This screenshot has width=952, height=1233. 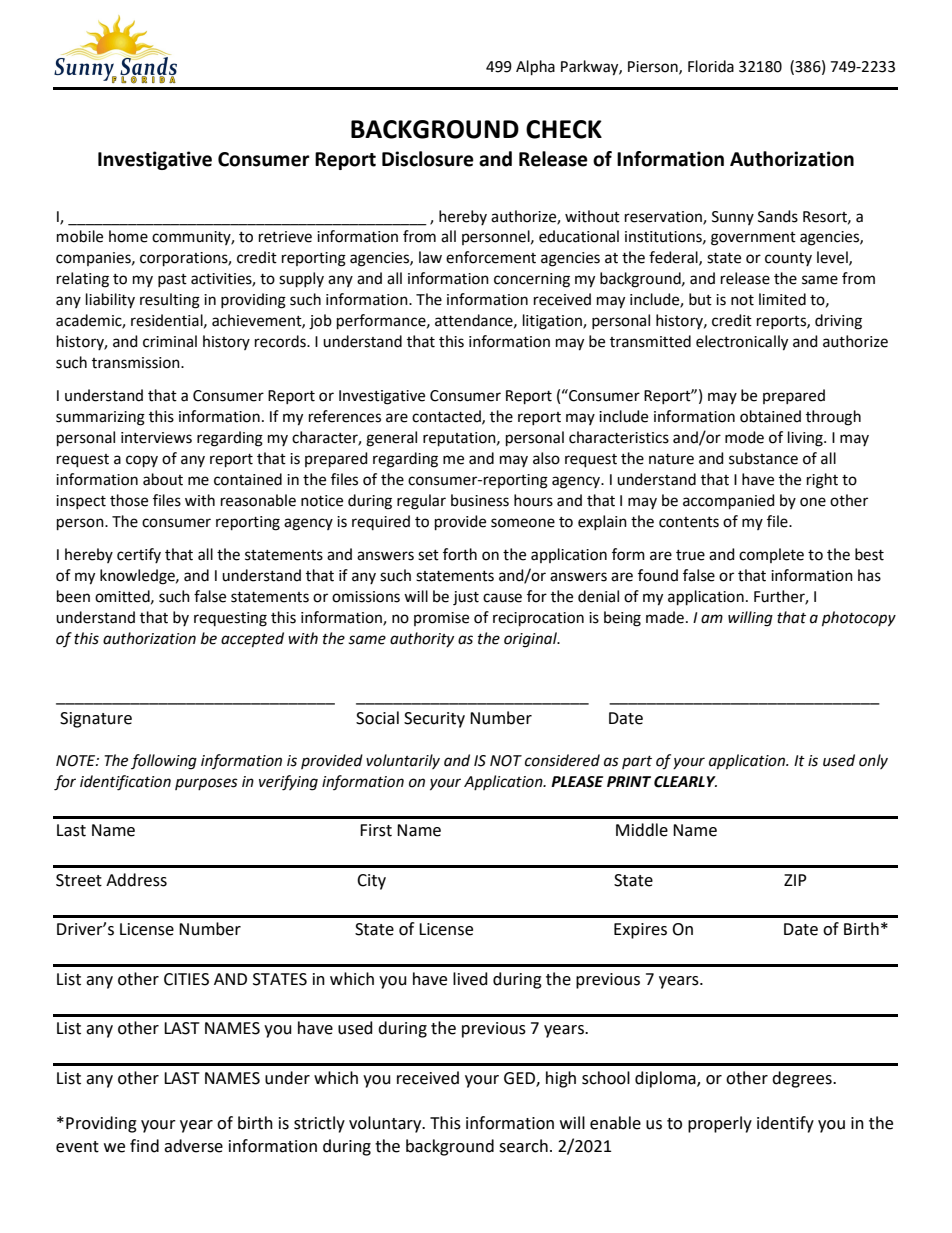 I want to click on following, so click(x=164, y=762).
